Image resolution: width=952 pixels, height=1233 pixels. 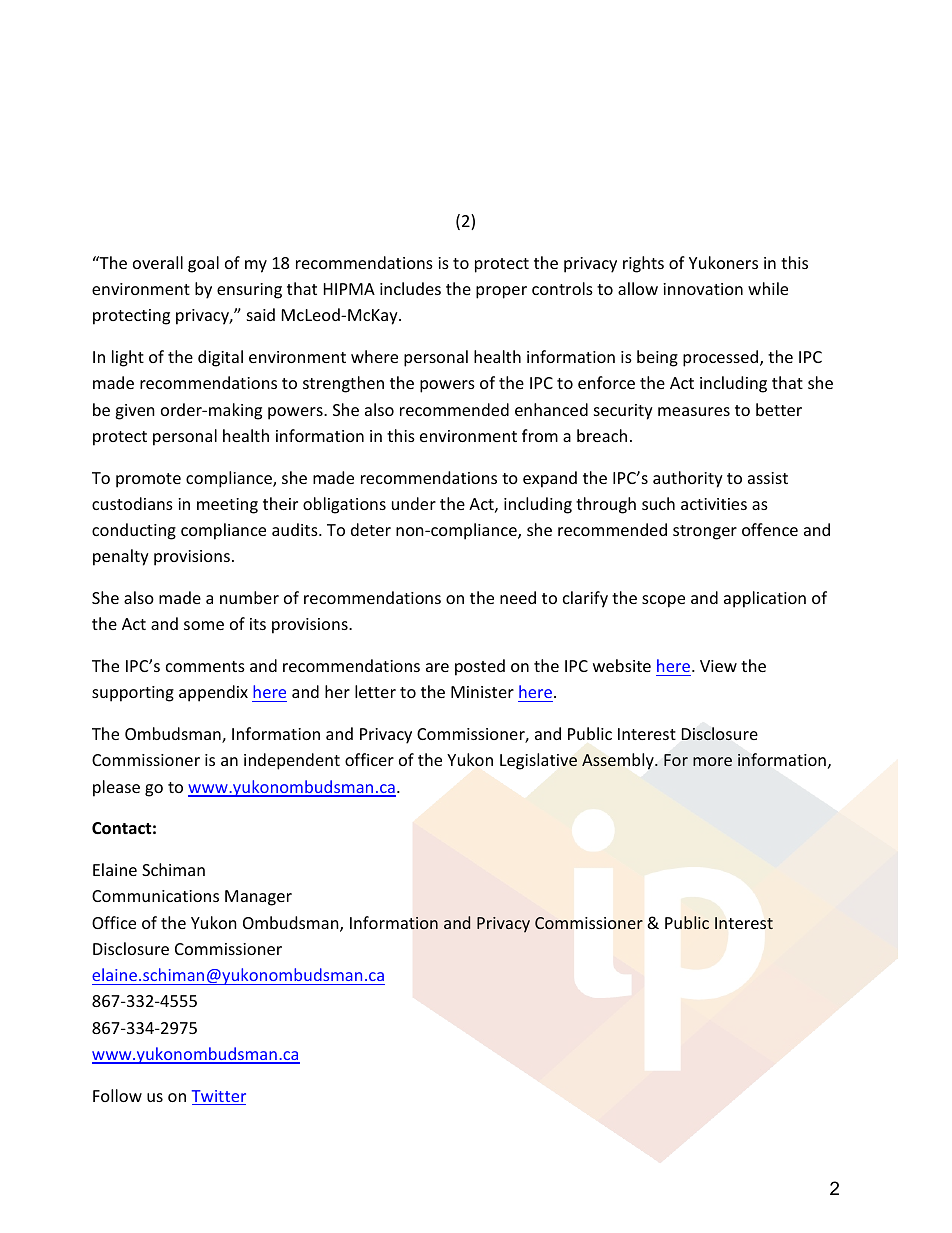 I want to click on more, so click(x=712, y=761).
